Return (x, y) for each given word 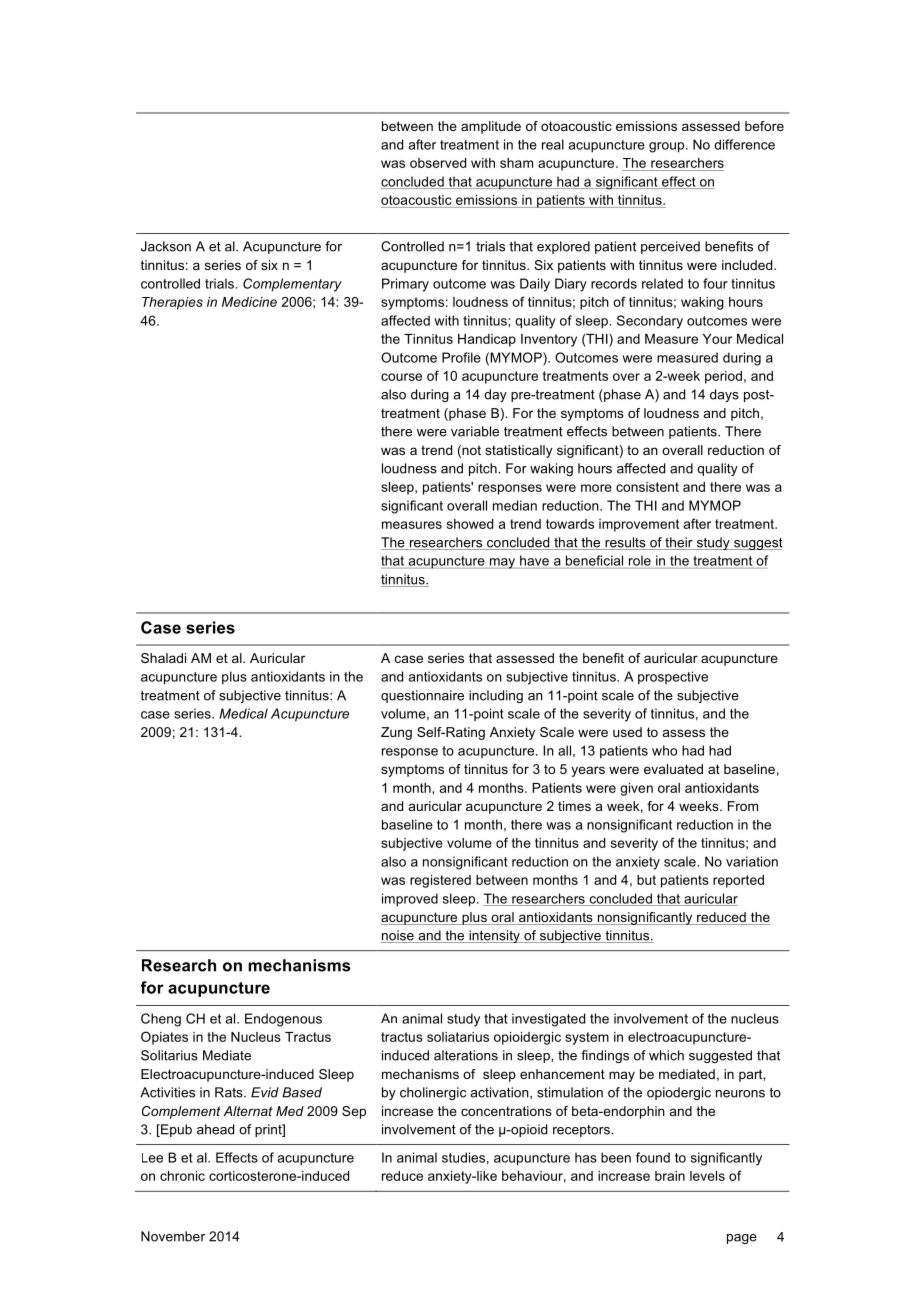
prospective (673, 678)
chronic (182, 1176)
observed (438, 163)
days (724, 395)
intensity (494, 936)
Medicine (249, 302)
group (668, 147)
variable (475, 431)
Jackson (166, 246)
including (496, 696)
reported (738, 881)
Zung (396, 733)
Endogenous (283, 1020)
